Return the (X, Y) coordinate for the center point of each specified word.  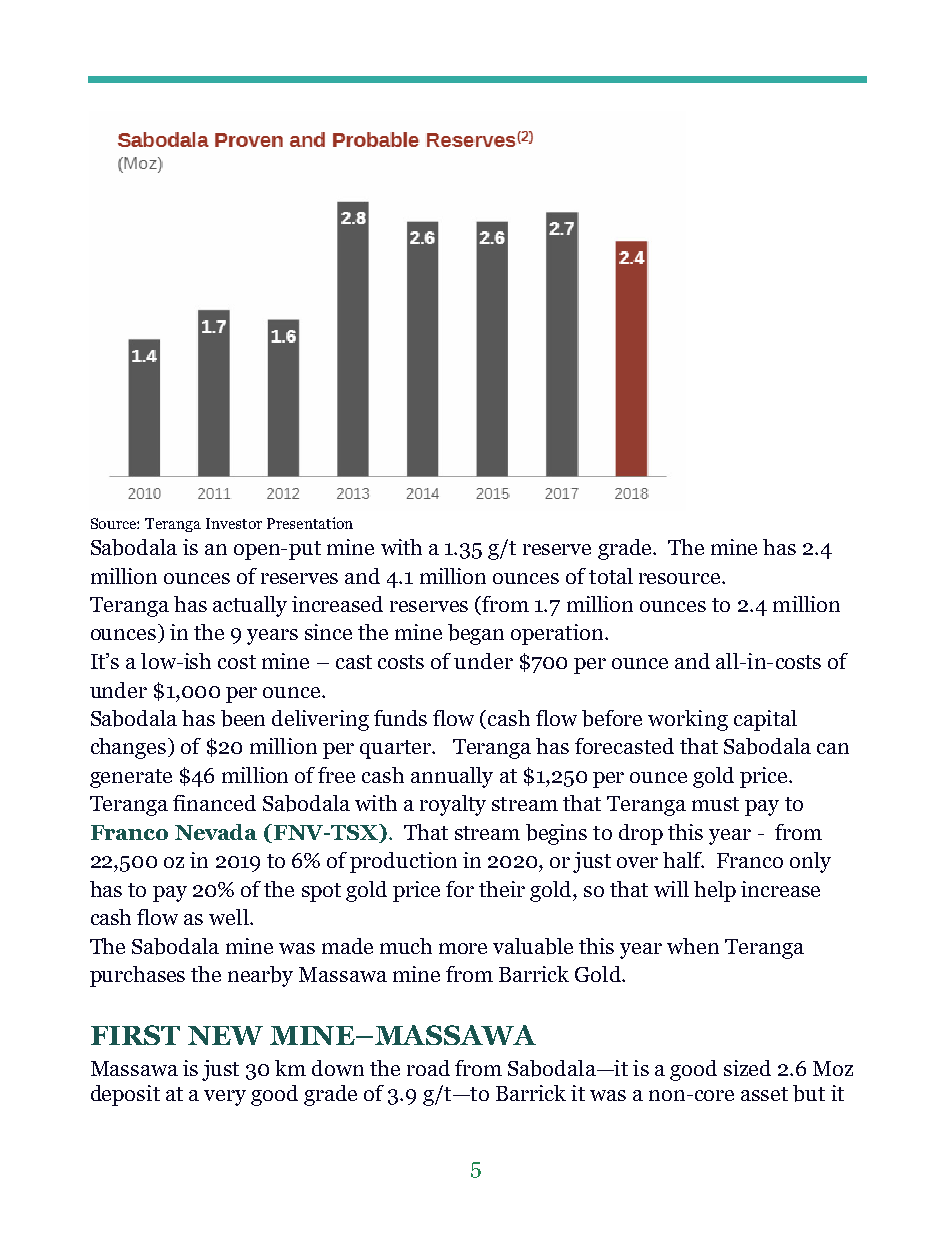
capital (765, 720)
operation (558, 634)
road (428, 1068)
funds (400, 718)
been (243, 718)
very (225, 1098)
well (230, 917)
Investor (234, 523)
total (611, 576)
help (715, 891)
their (502, 889)
